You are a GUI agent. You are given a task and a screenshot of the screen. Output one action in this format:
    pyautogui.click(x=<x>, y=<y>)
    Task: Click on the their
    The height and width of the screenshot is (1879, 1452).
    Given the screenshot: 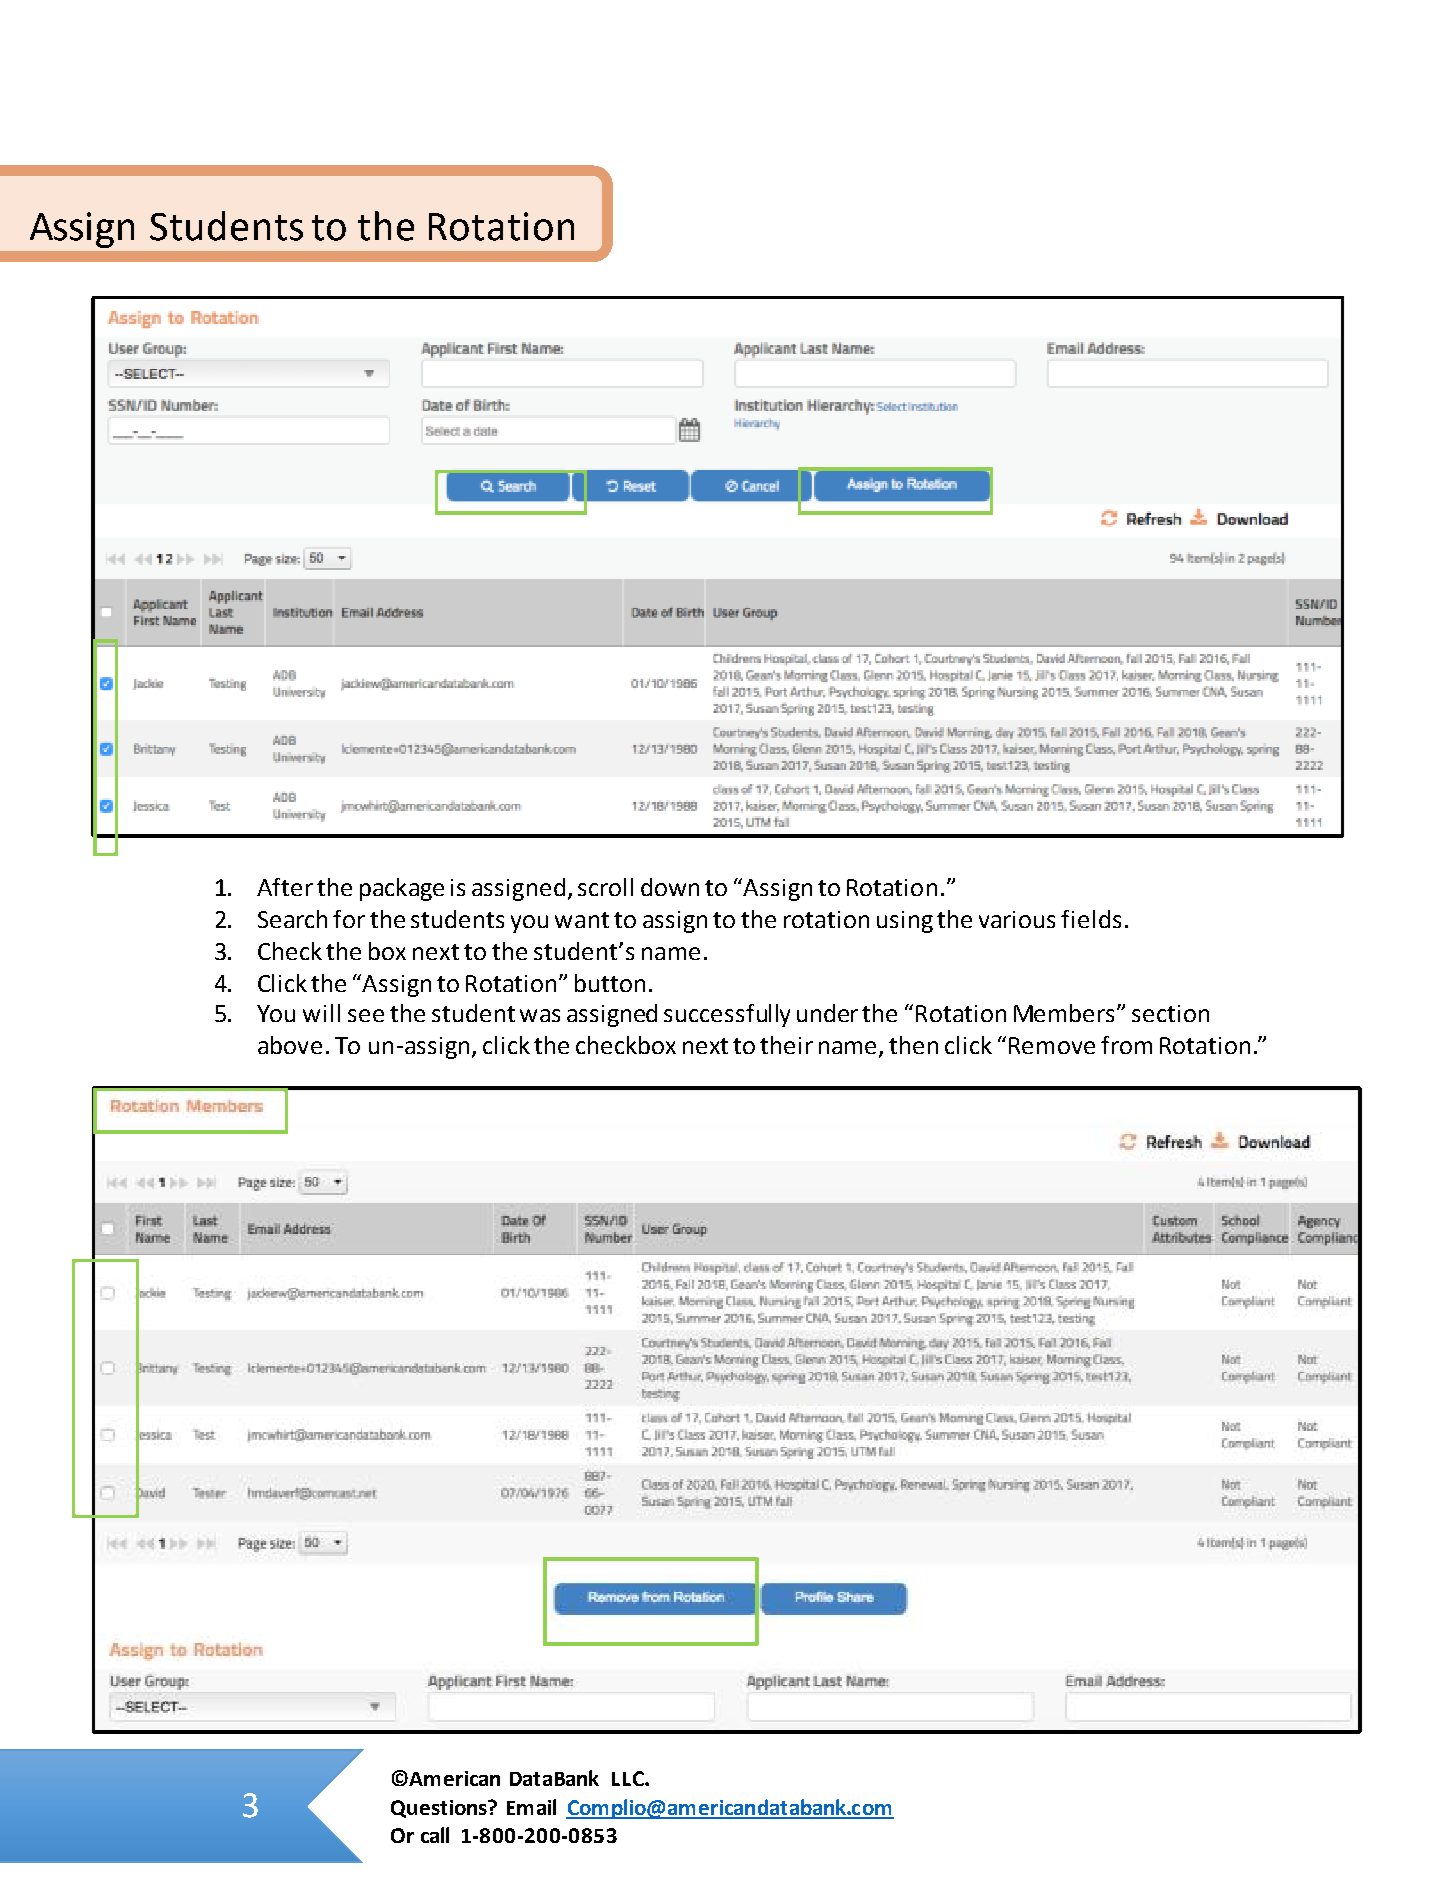 What is the action you would take?
    pyautogui.click(x=786, y=1045)
